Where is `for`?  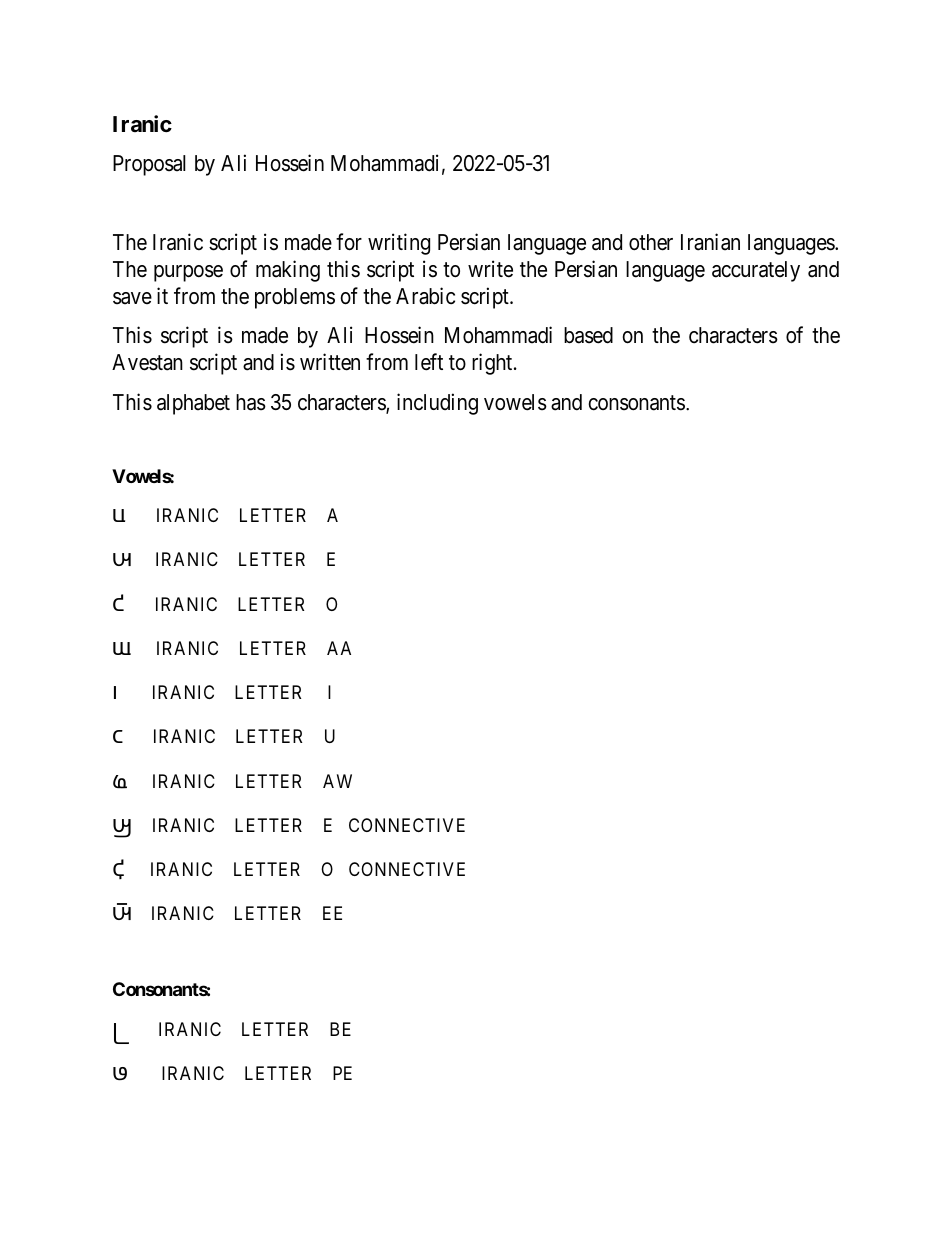 for is located at coordinates (349, 242).
